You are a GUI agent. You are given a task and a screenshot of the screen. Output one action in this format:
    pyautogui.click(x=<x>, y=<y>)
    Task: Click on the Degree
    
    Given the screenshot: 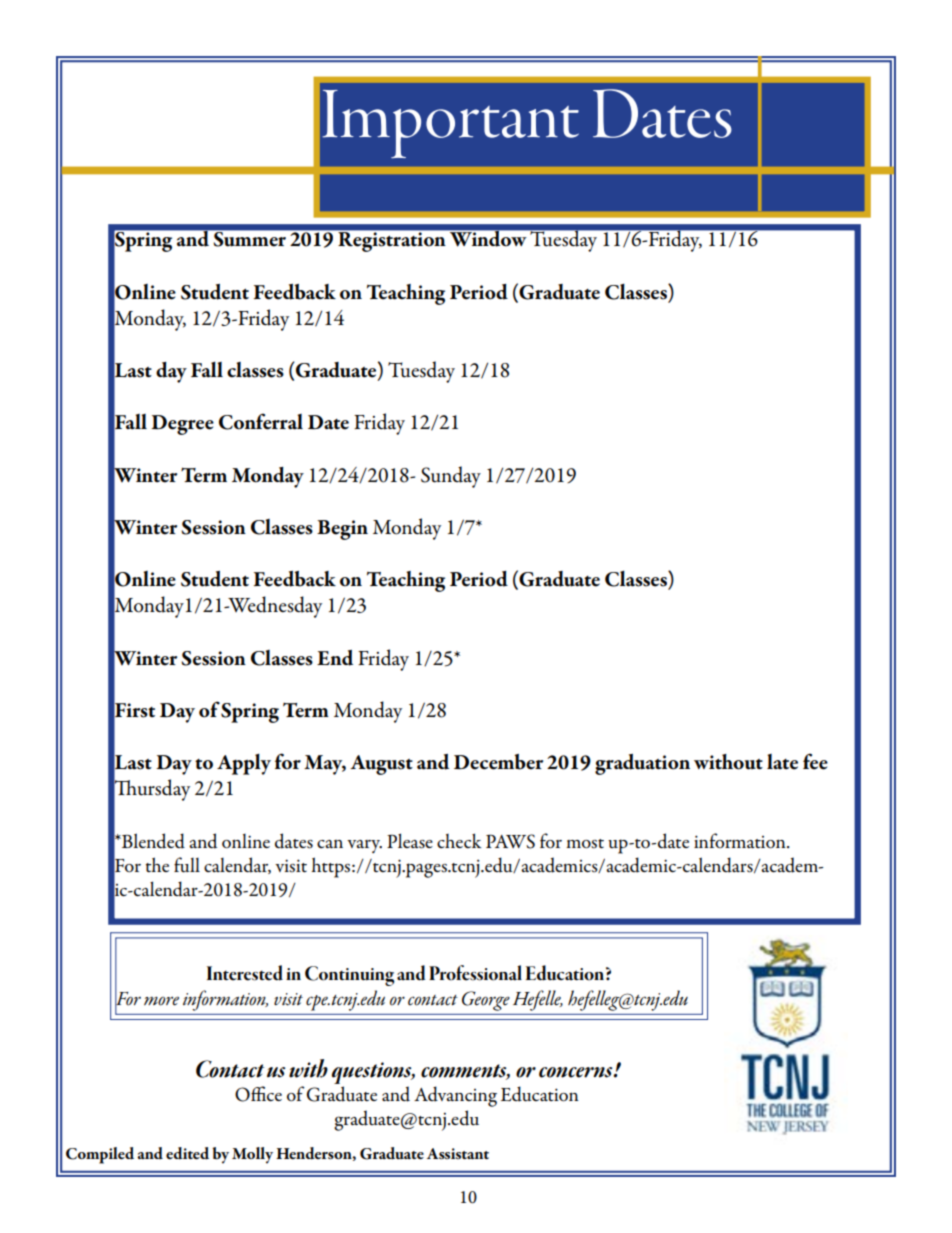 What is the action you would take?
    pyautogui.click(x=182, y=425)
